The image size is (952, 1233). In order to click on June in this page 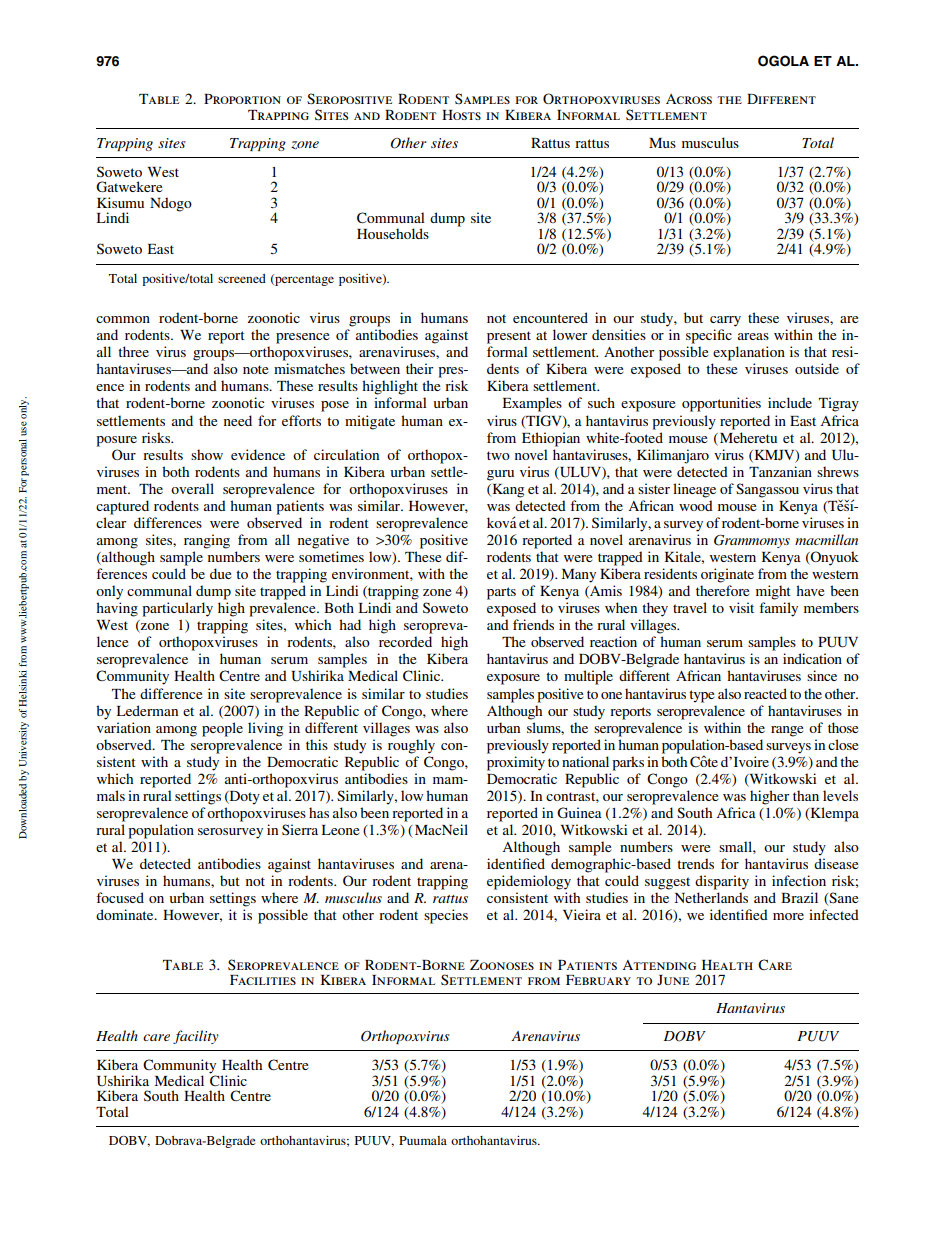, I will do `click(673, 980)`.
